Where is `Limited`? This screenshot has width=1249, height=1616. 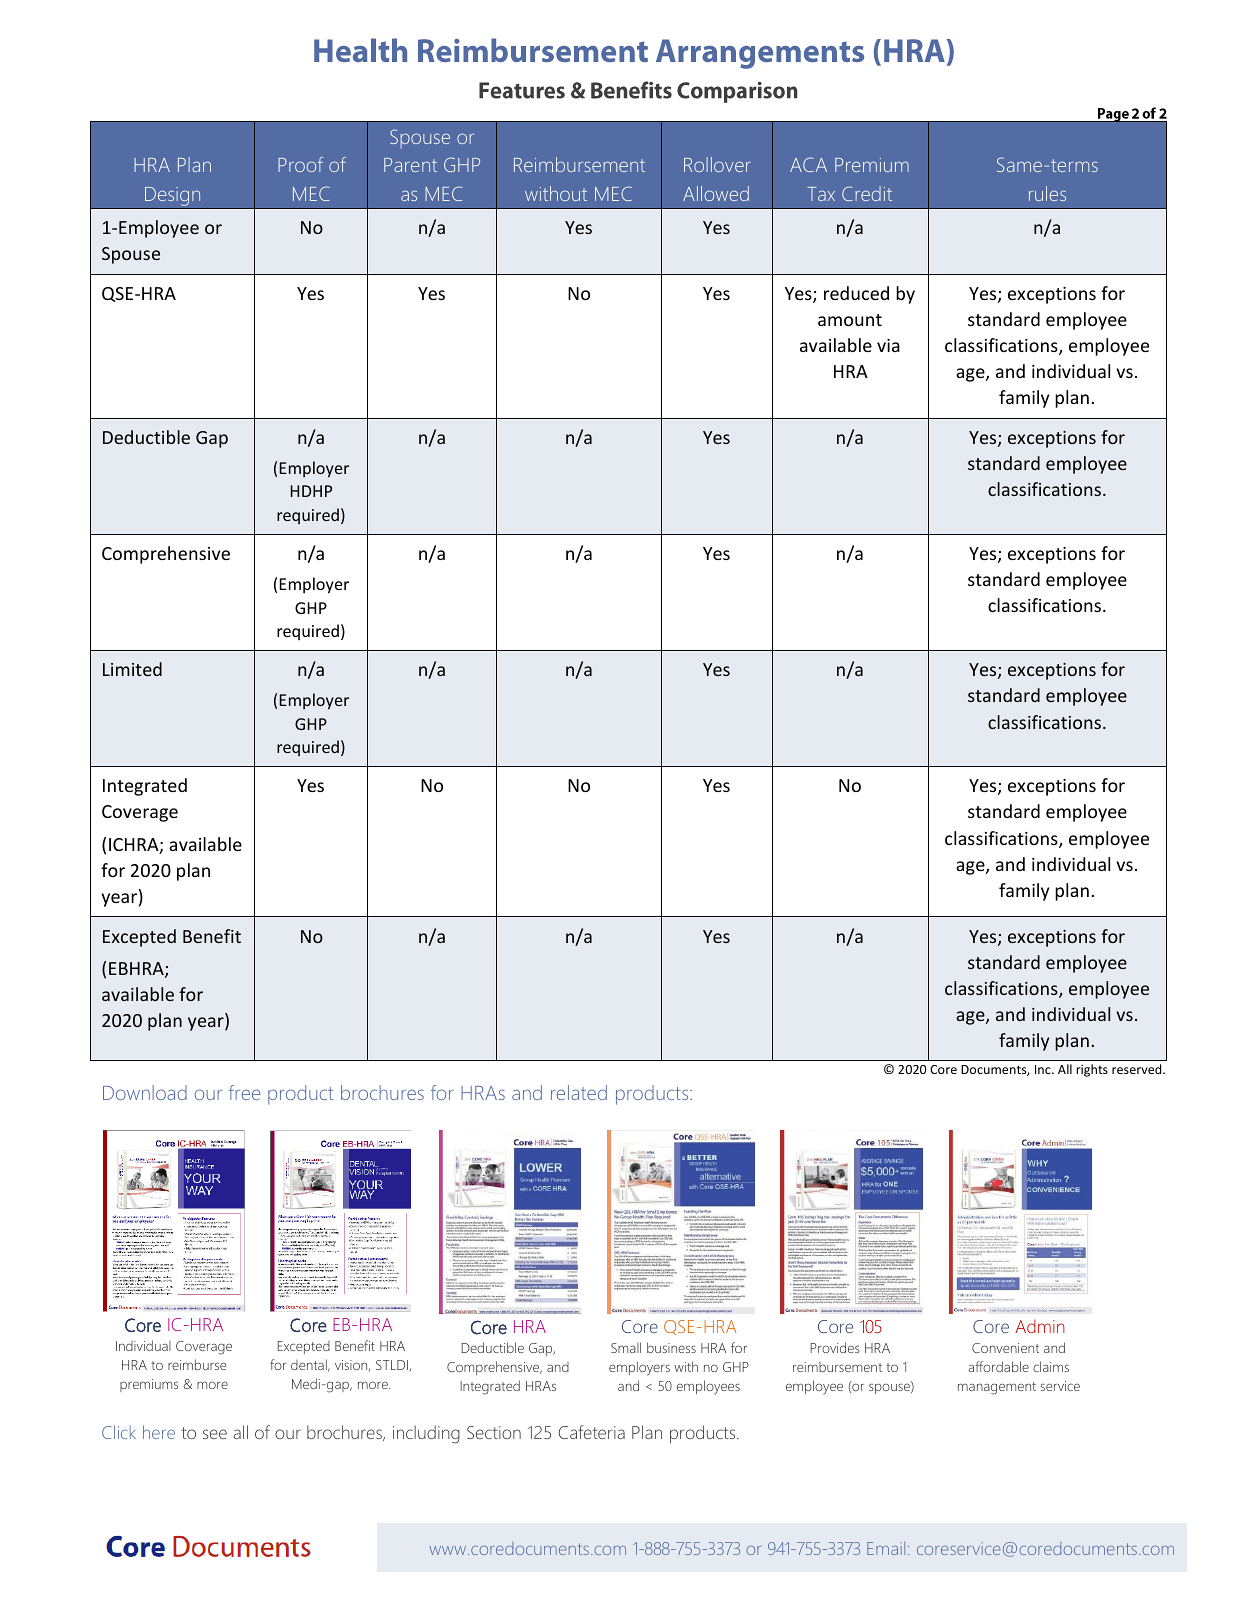 Limited is located at coordinates (132, 669).
